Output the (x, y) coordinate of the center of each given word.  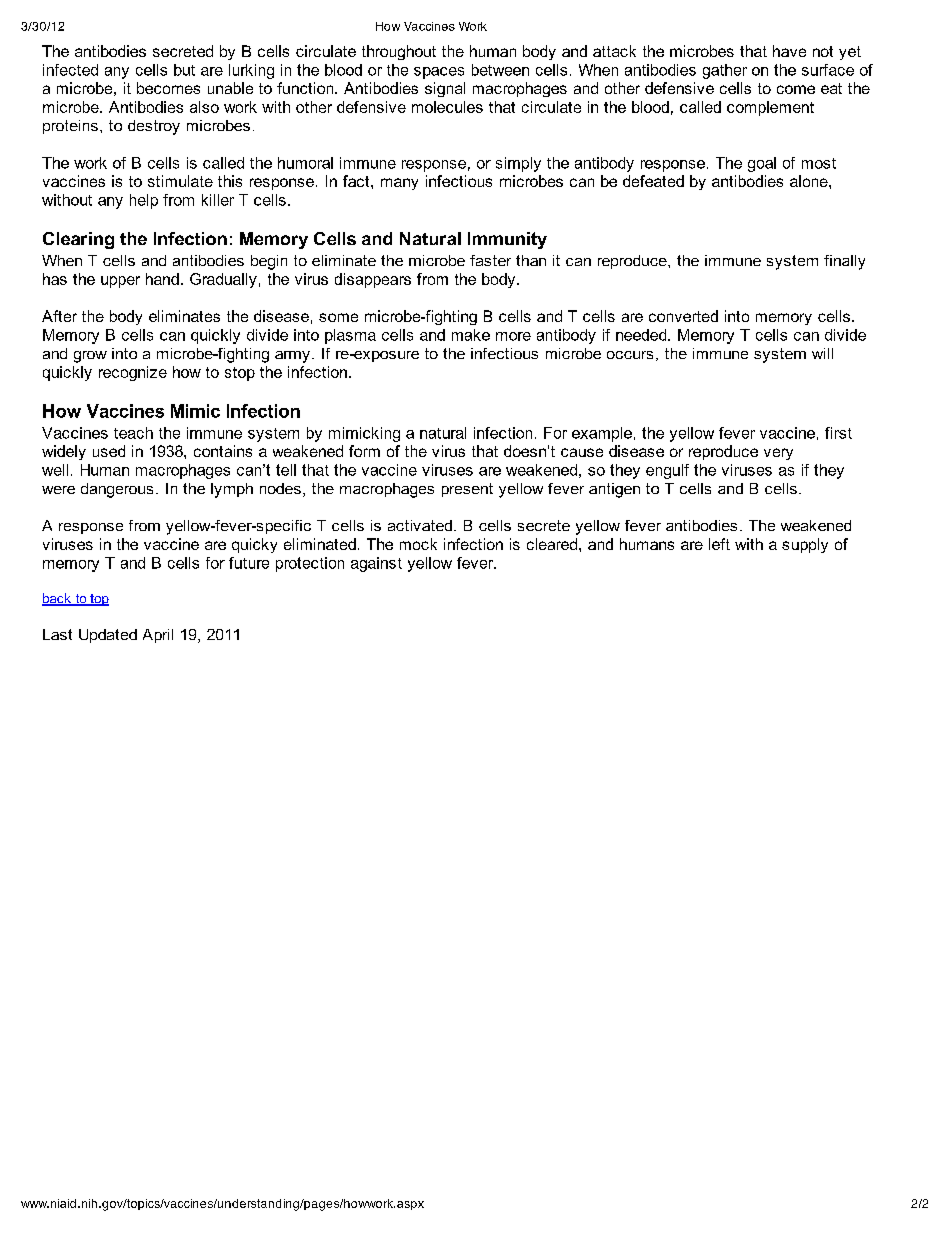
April (158, 636)
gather (725, 71)
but (184, 70)
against (376, 564)
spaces (439, 73)
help (144, 201)
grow (90, 357)
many (399, 184)
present (467, 490)
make (471, 335)
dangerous (117, 490)
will (822, 353)
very (778, 454)
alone (810, 181)
